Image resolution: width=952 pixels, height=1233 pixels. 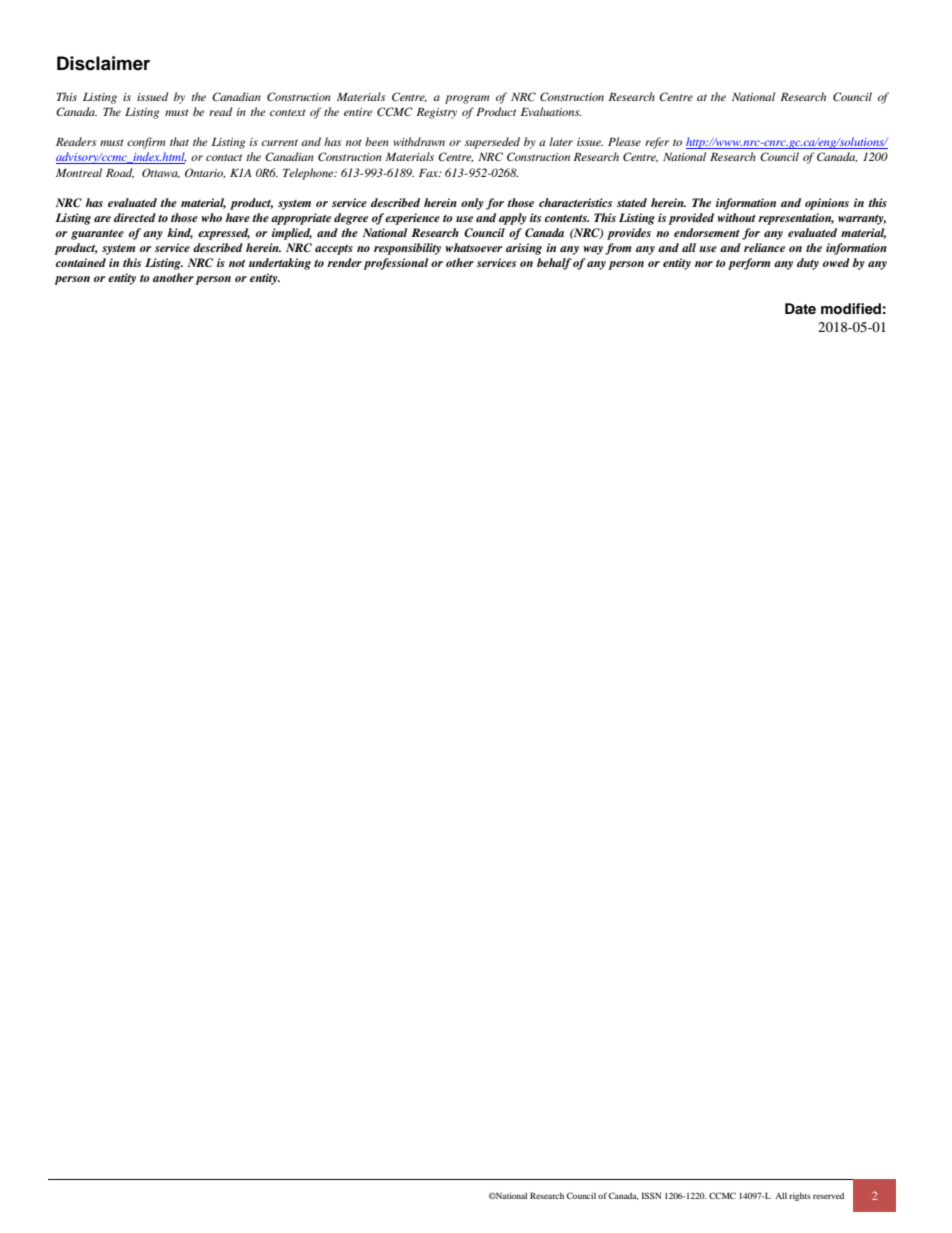 I want to click on Date, so click(x=800, y=308).
